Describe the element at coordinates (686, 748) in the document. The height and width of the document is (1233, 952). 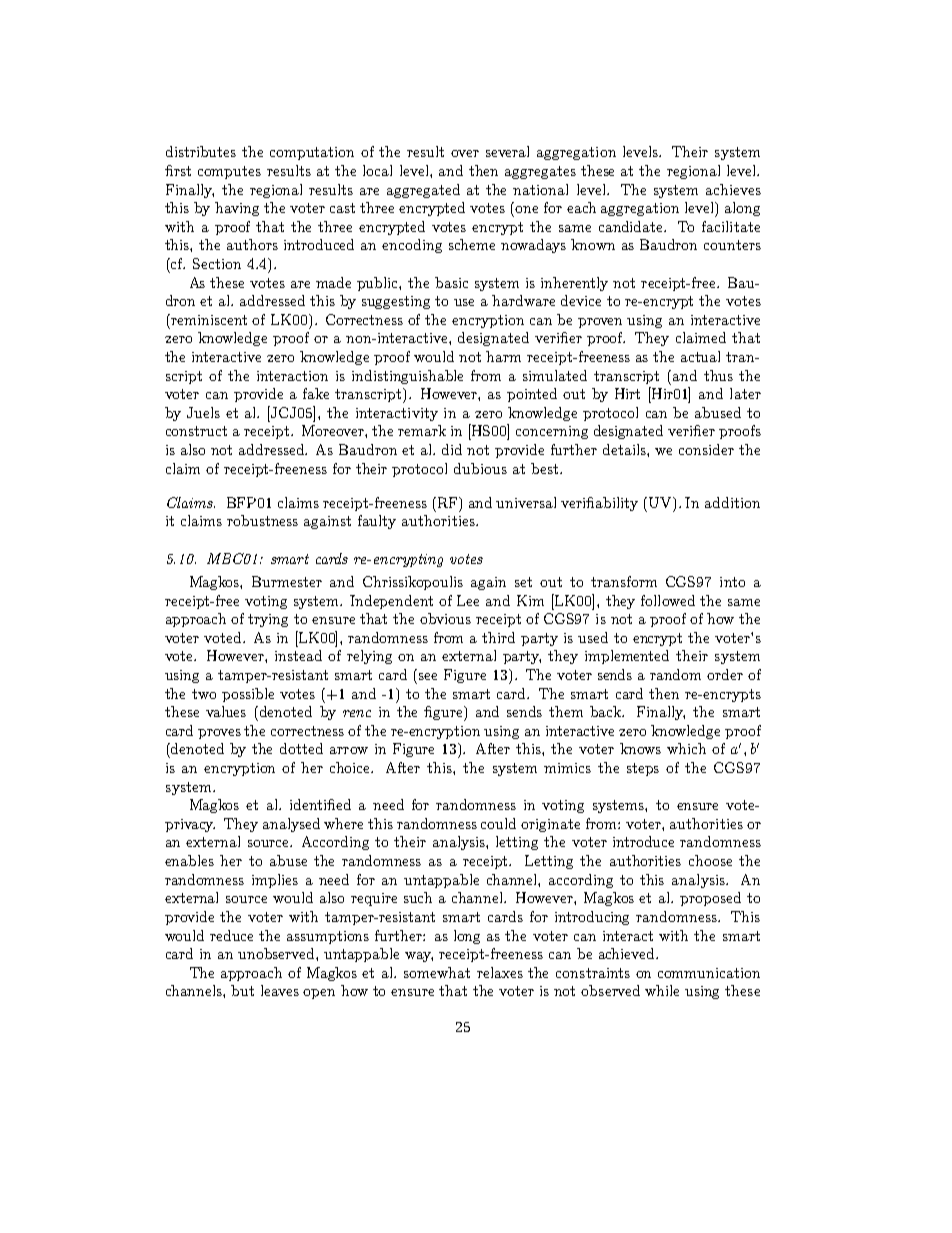
I see `which` at that location.
